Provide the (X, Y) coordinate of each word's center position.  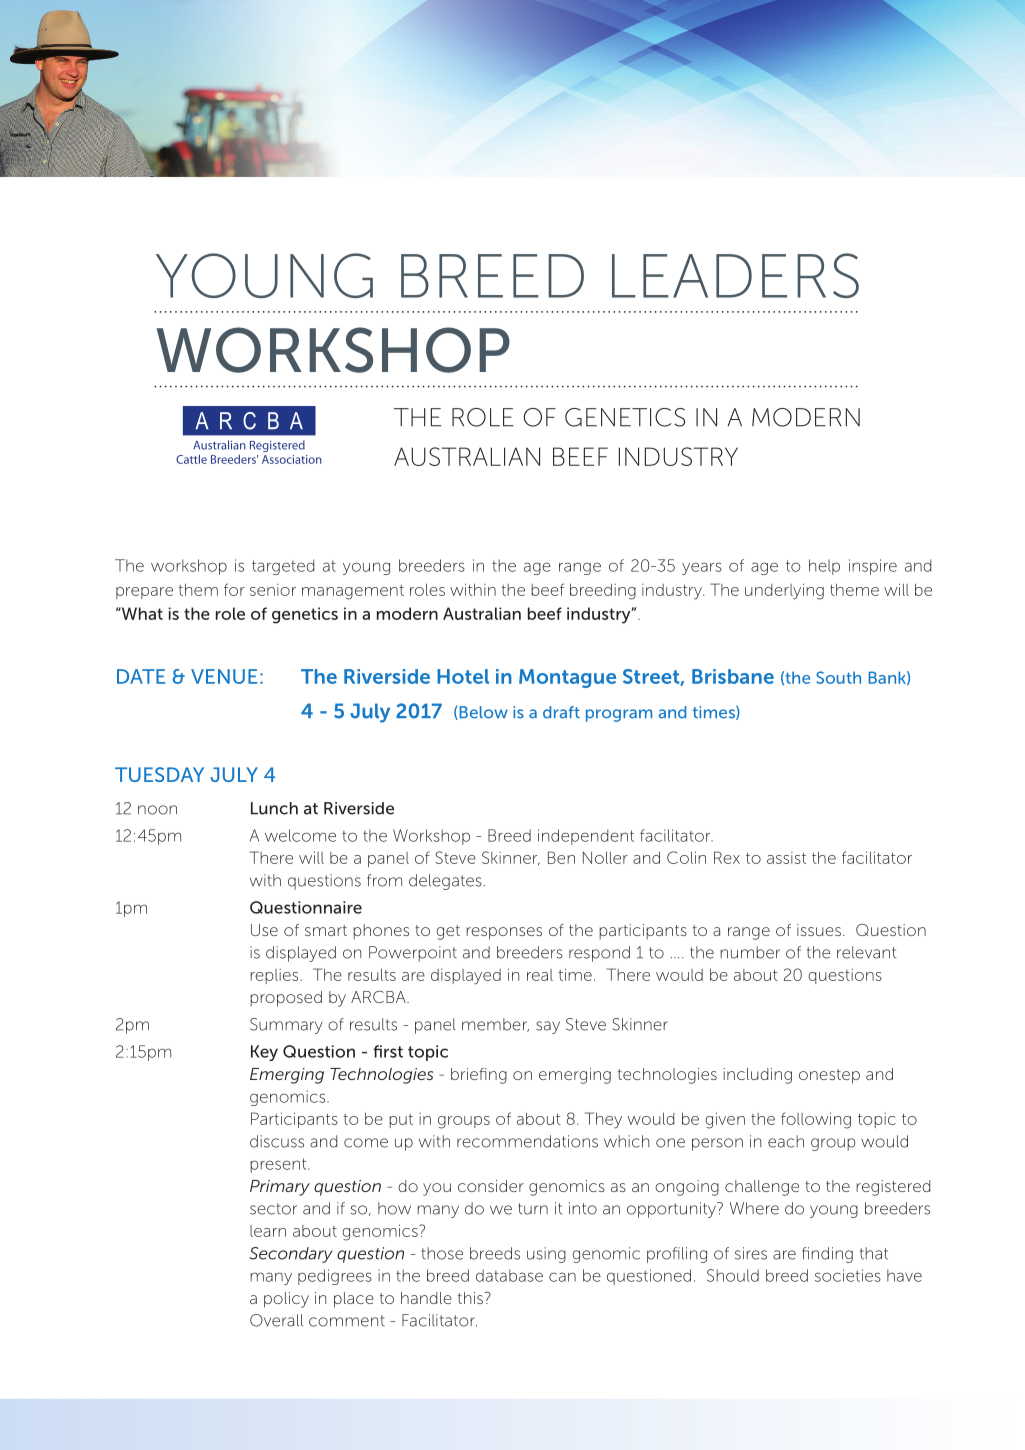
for (234, 589)
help (824, 567)
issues (819, 930)
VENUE (224, 676)
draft (561, 712)
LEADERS (735, 275)
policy (286, 1300)
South (838, 677)
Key (264, 1053)
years (702, 568)
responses (504, 933)
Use (264, 930)
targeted (283, 567)
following (816, 1120)
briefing (479, 1076)
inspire (873, 567)
